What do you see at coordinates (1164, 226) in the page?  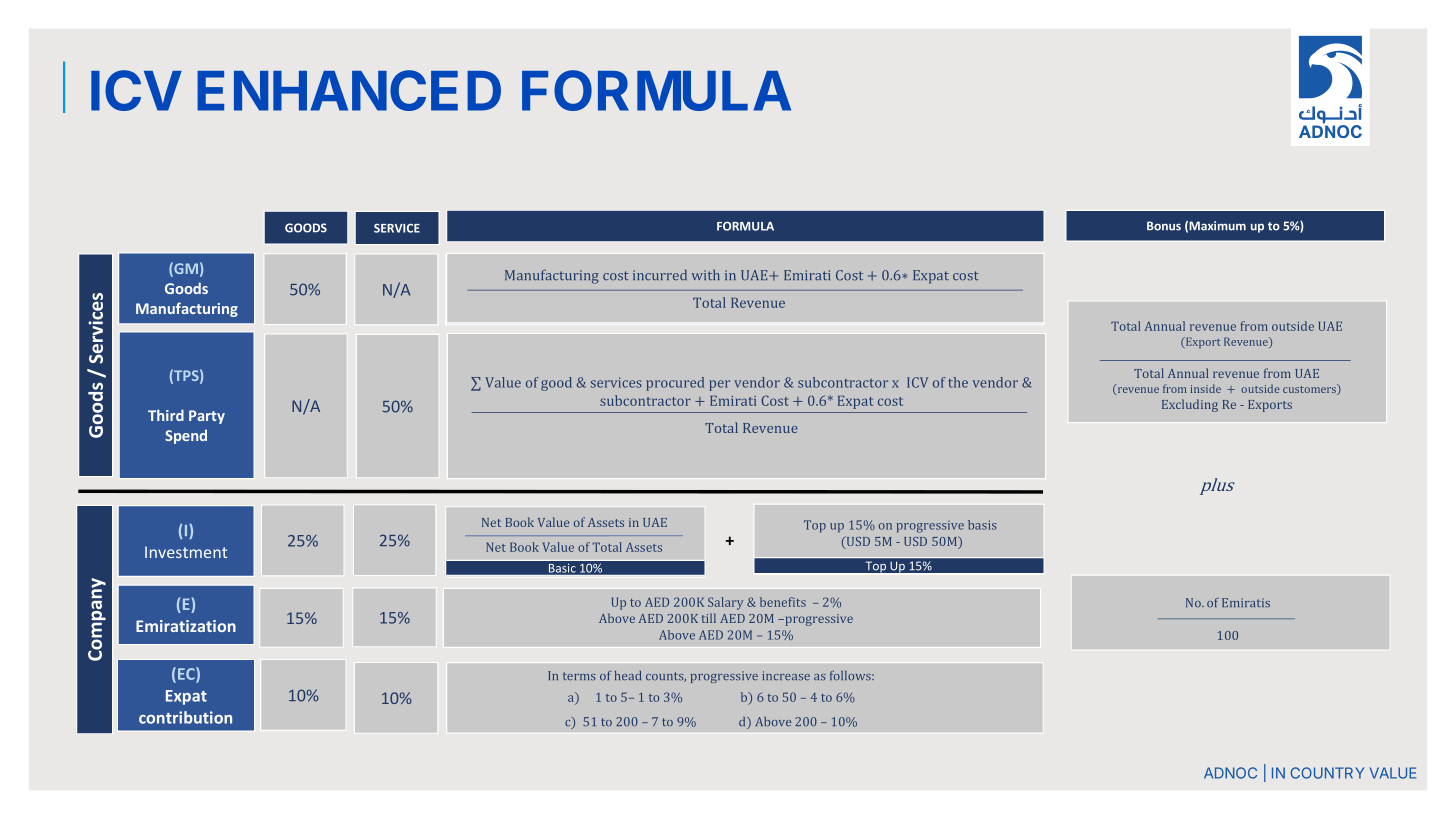 I see `Bonus` at bounding box center [1164, 226].
